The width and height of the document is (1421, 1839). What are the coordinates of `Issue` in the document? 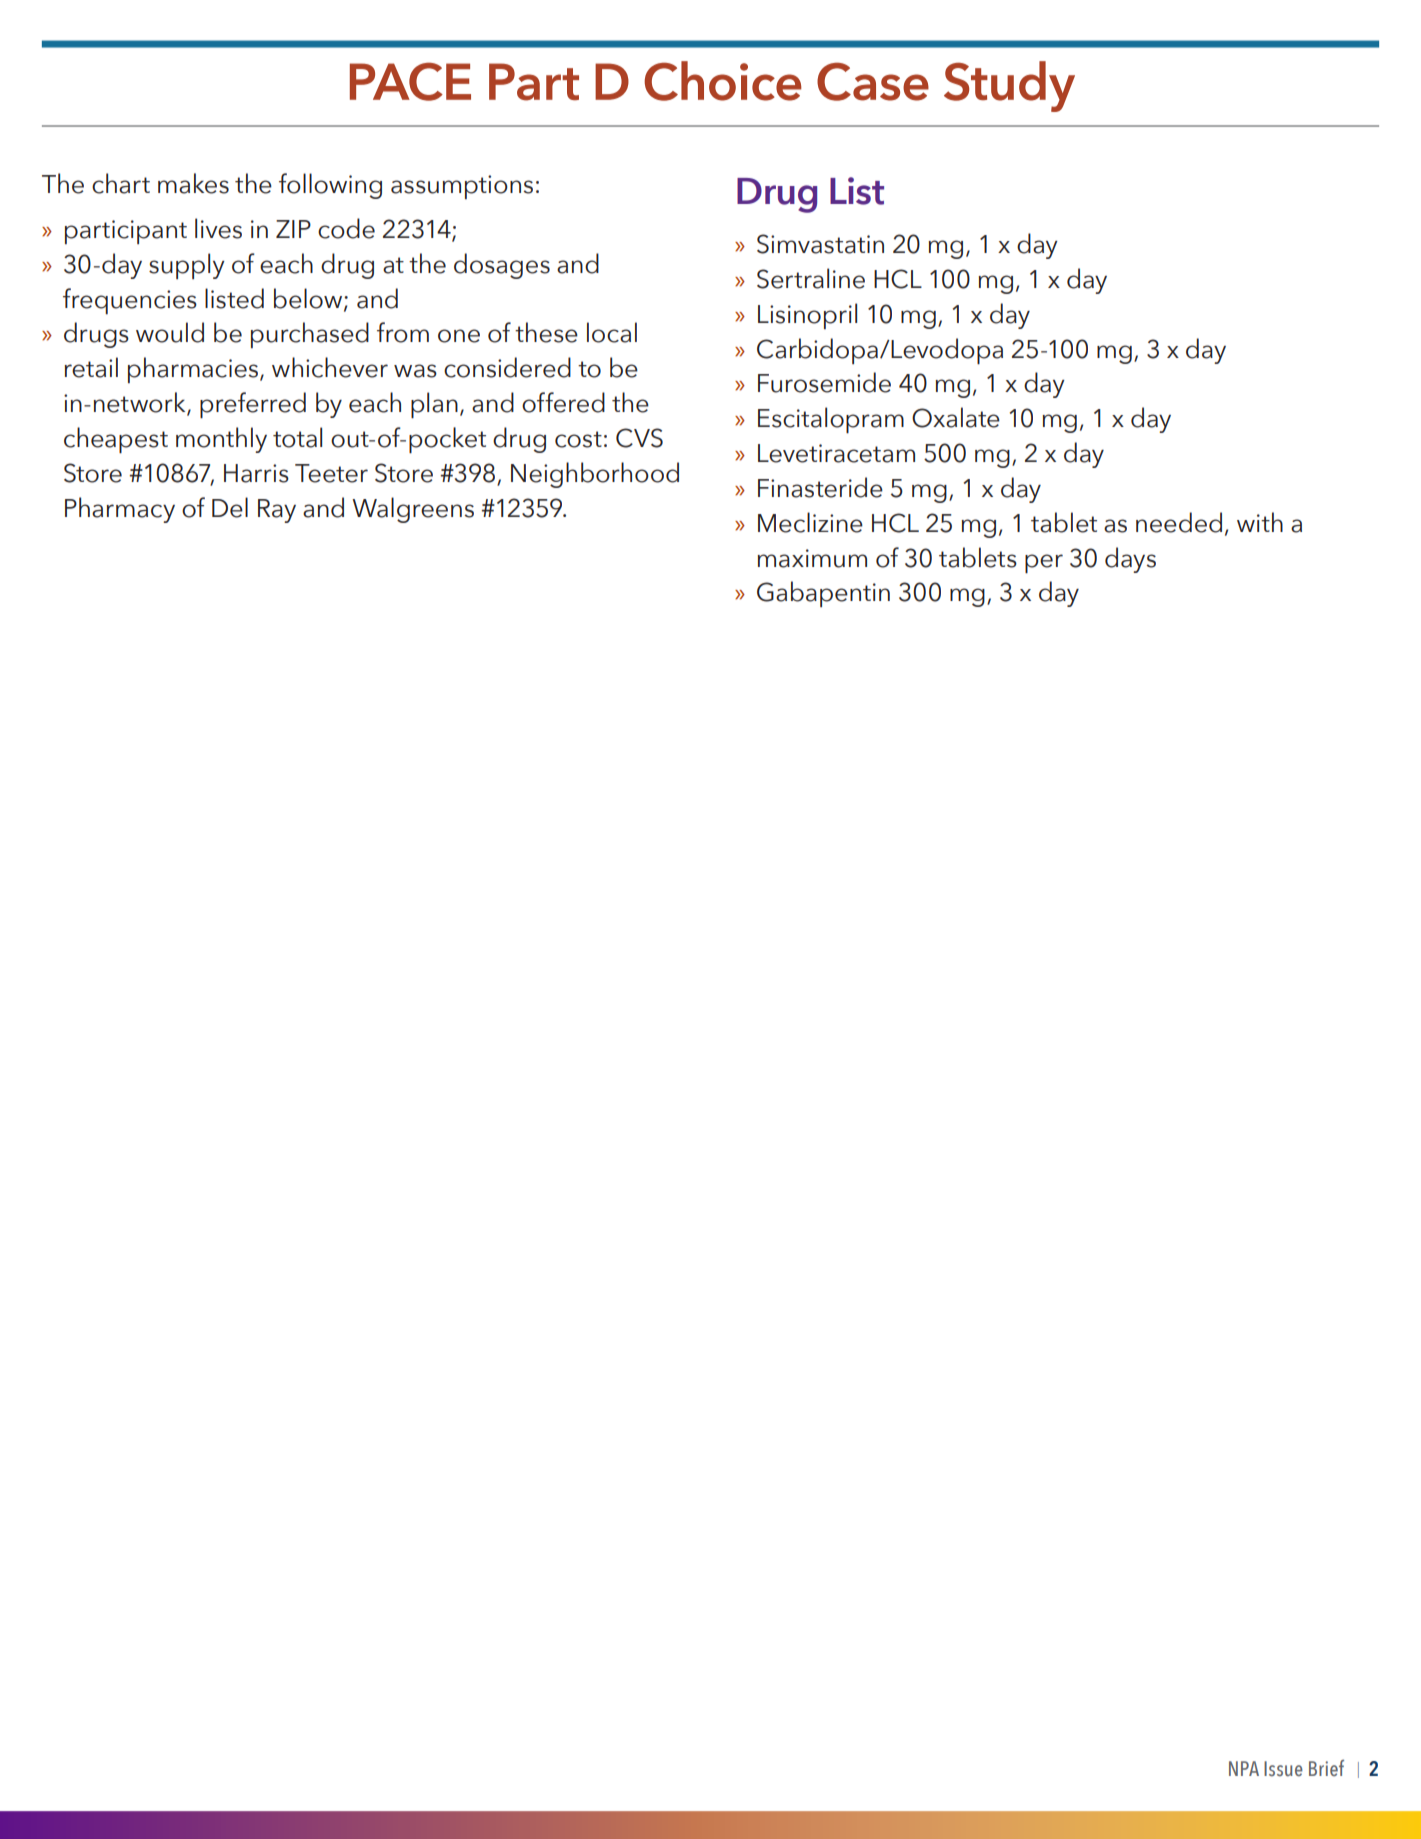 It's located at (1283, 1769).
